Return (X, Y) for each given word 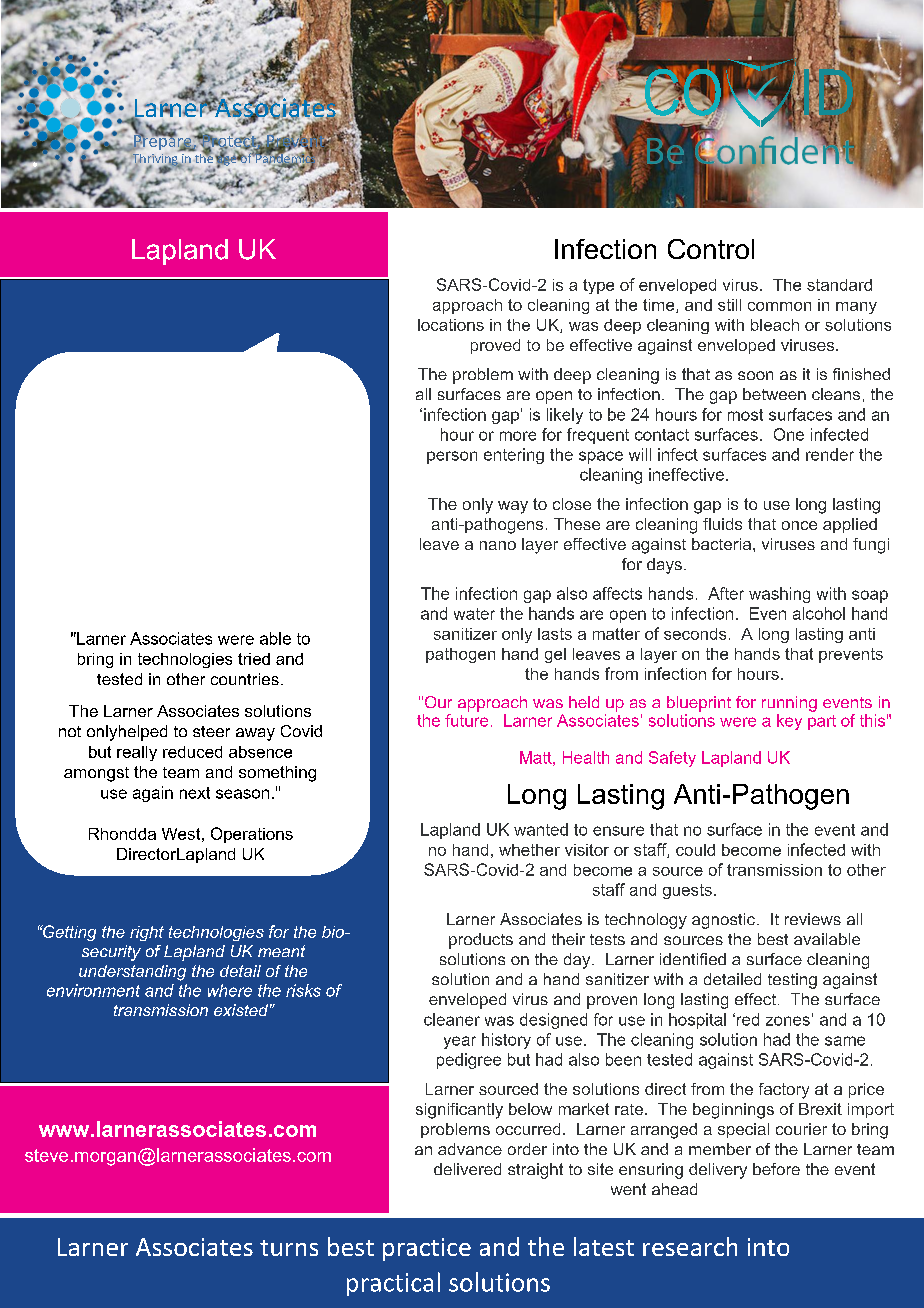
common (779, 306)
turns (289, 1248)
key (789, 722)
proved (495, 346)
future (466, 720)
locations (451, 325)
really (137, 753)
